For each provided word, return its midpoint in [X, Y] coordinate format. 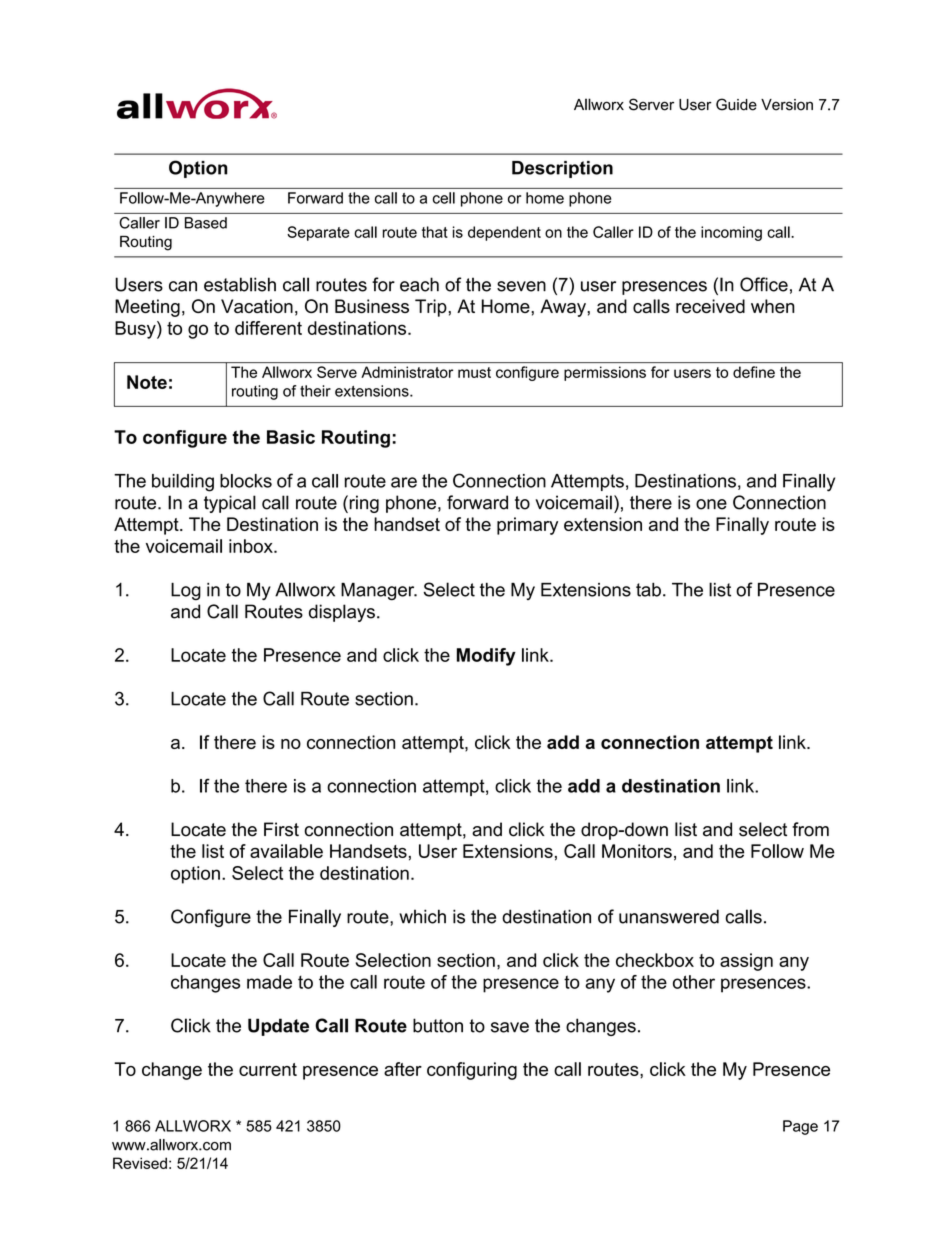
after [403, 1069]
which [422, 916]
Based [206, 223]
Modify [486, 657]
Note [147, 382]
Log [186, 591]
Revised [140, 1163]
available [286, 851]
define [754, 372]
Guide [736, 104]
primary [527, 526]
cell [444, 198]
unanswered [669, 916]
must [474, 372]
